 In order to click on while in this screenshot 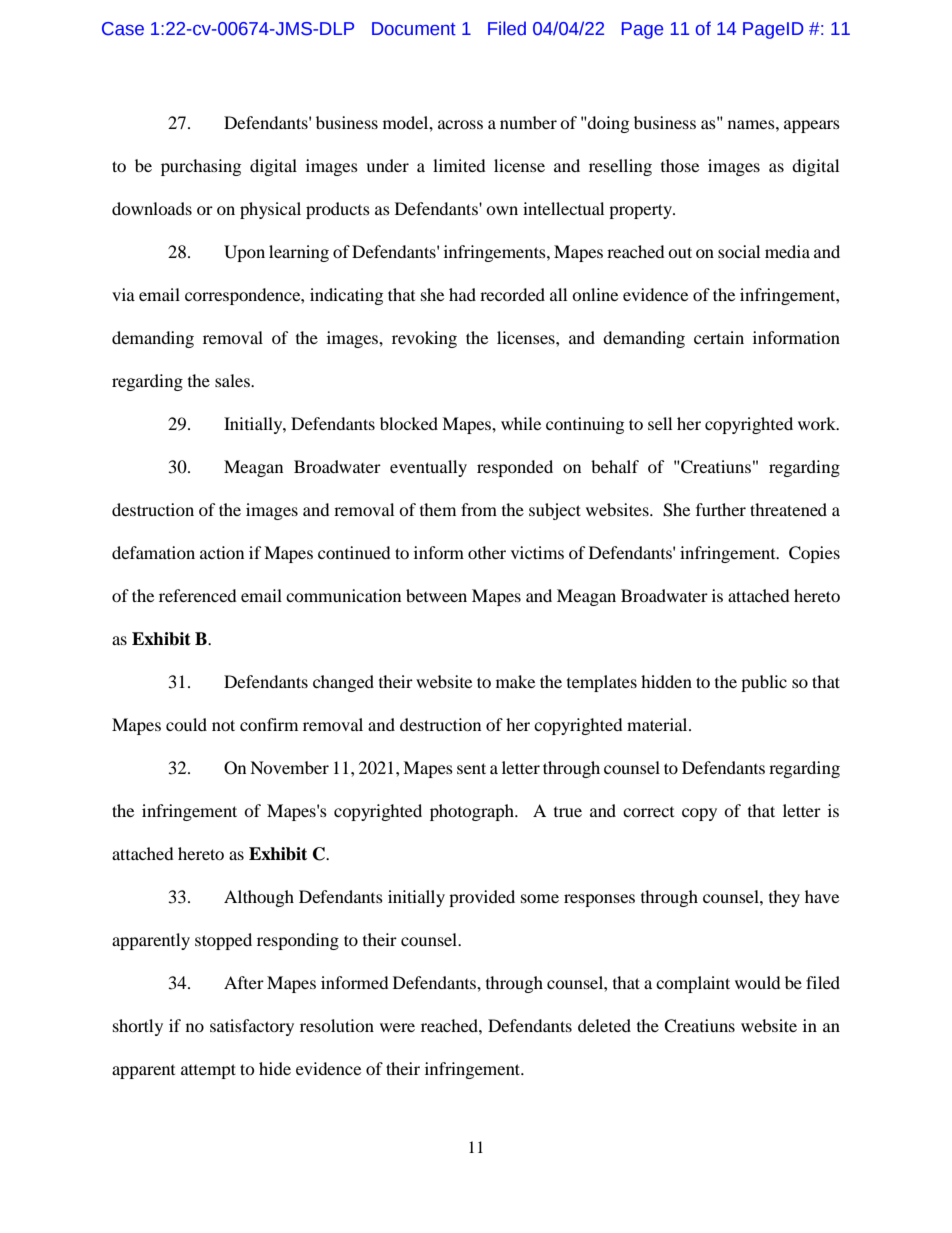, I will do `click(521, 423)`.
